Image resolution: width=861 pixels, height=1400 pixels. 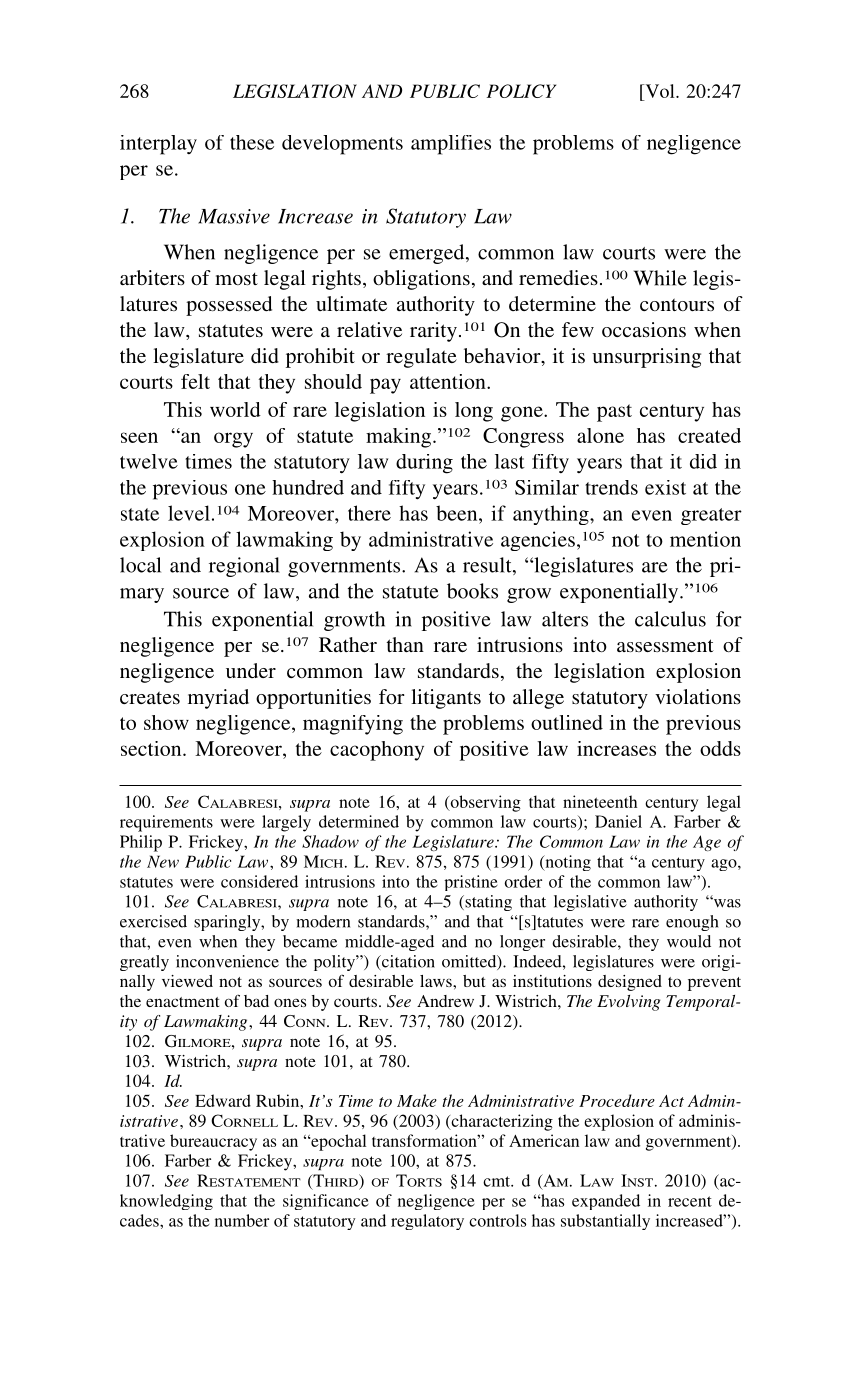 What do you see at coordinates (251, 670) in the screenshot?
I see `under` at bounding box center [251, 670].
